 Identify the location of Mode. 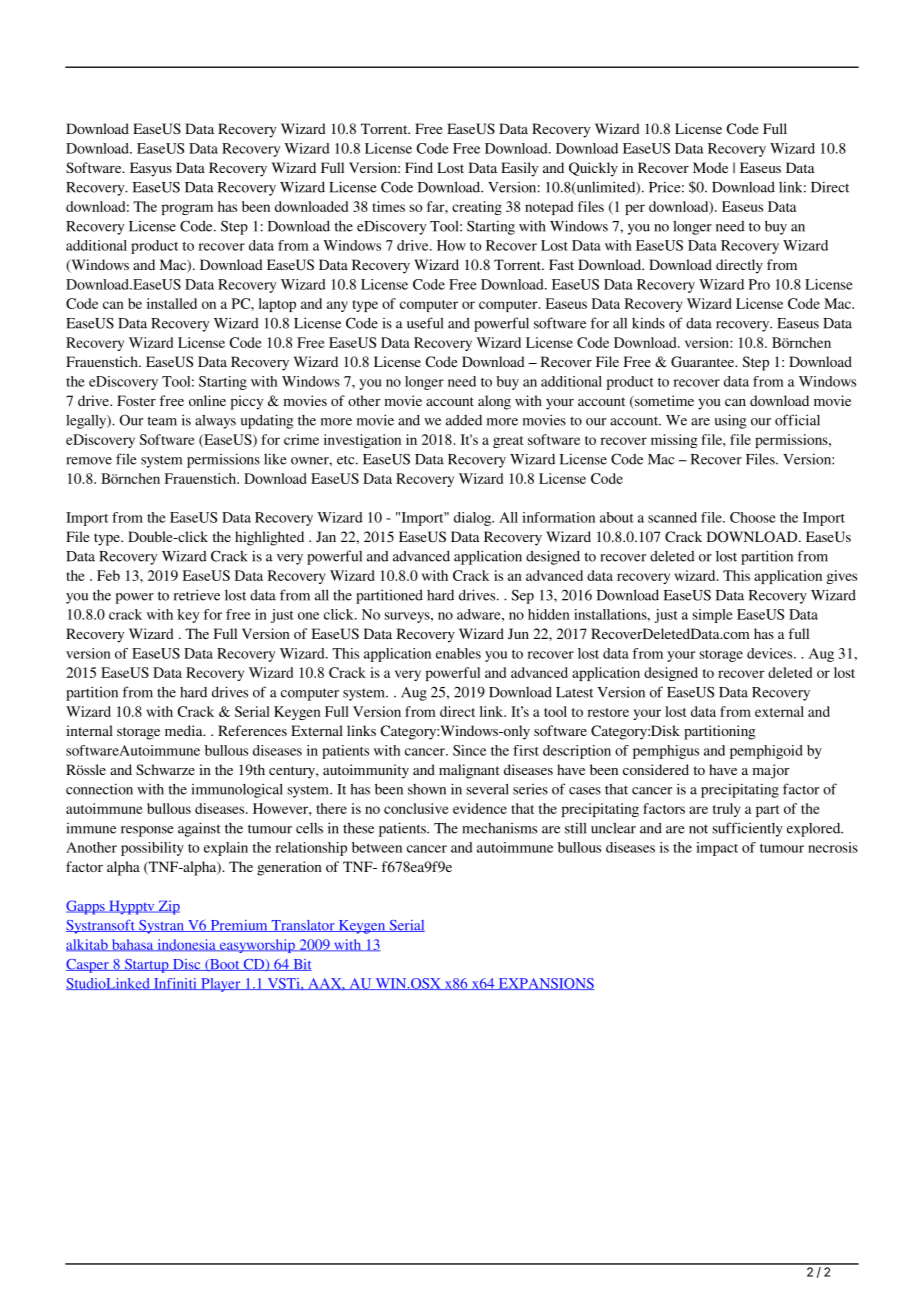
(710, 167).
